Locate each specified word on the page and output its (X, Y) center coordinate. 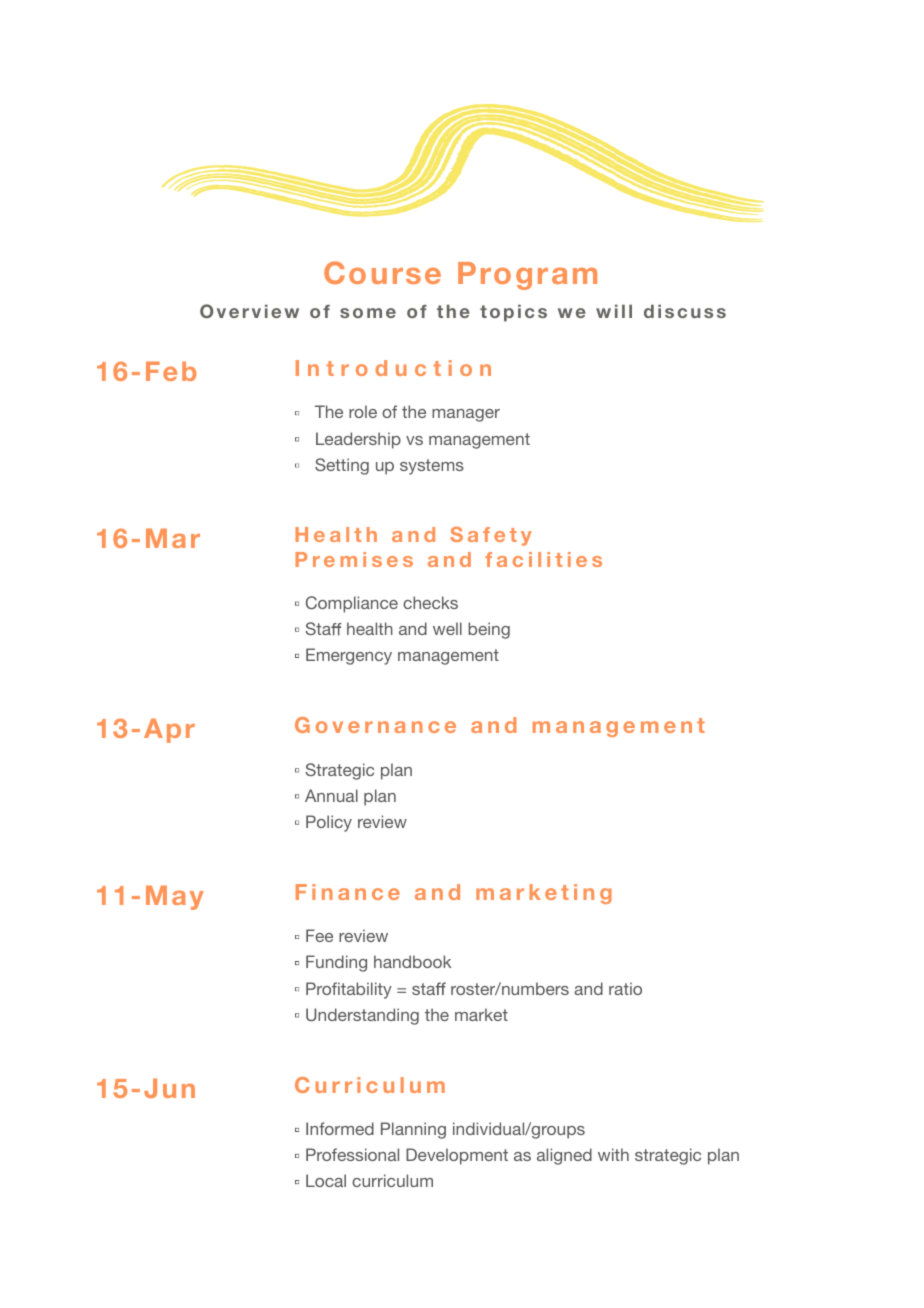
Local (326, 1180)
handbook (412, 961)
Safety (491, 536)
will (614, 311)
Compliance (352, 604)
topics (513, 313)
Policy (329, 823)
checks (430, 602)
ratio (625, 988)
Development (457, 1156)
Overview (249, 311)
